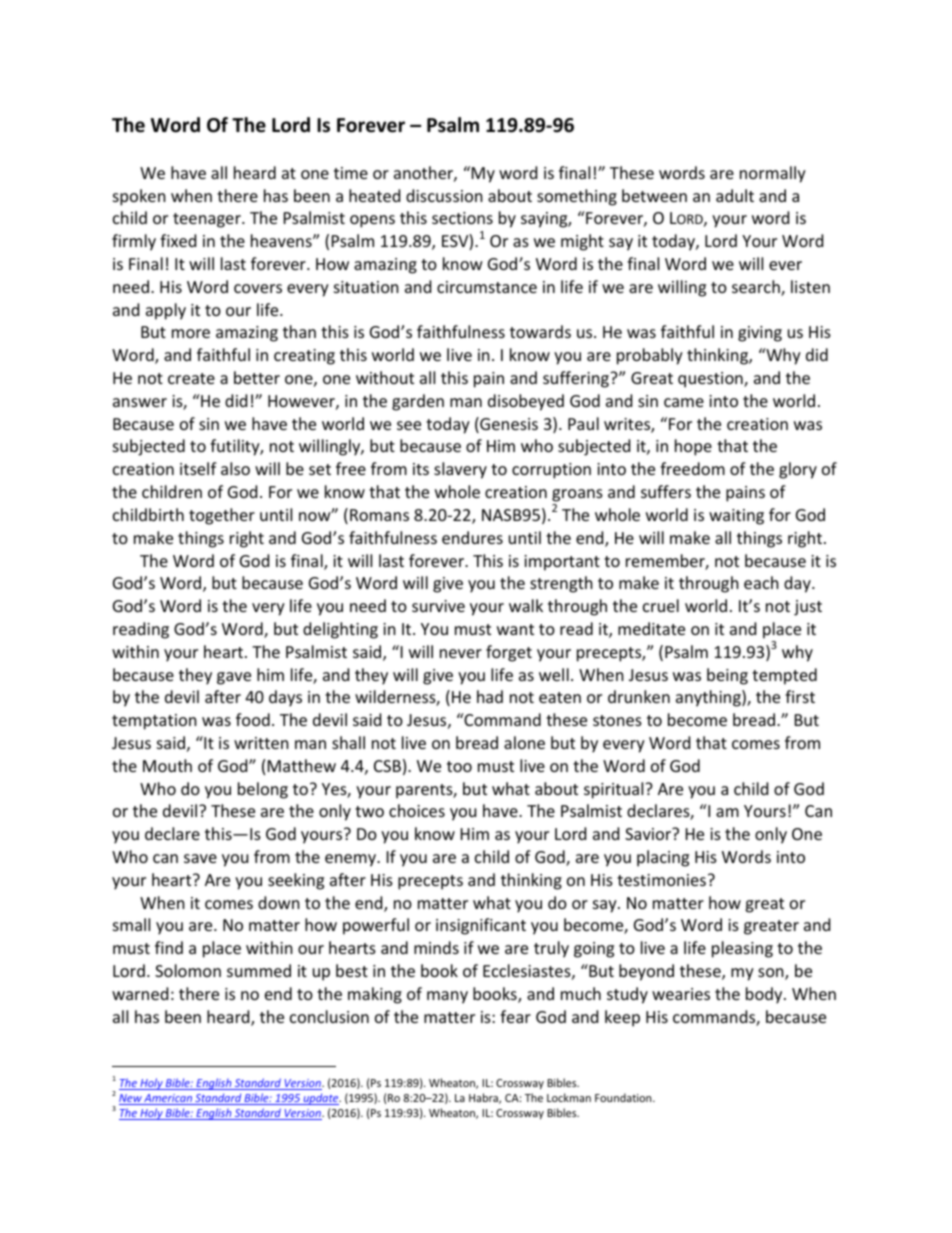  Describe the element at coordinates (515, 629) in the document. I see `want` at that location.
